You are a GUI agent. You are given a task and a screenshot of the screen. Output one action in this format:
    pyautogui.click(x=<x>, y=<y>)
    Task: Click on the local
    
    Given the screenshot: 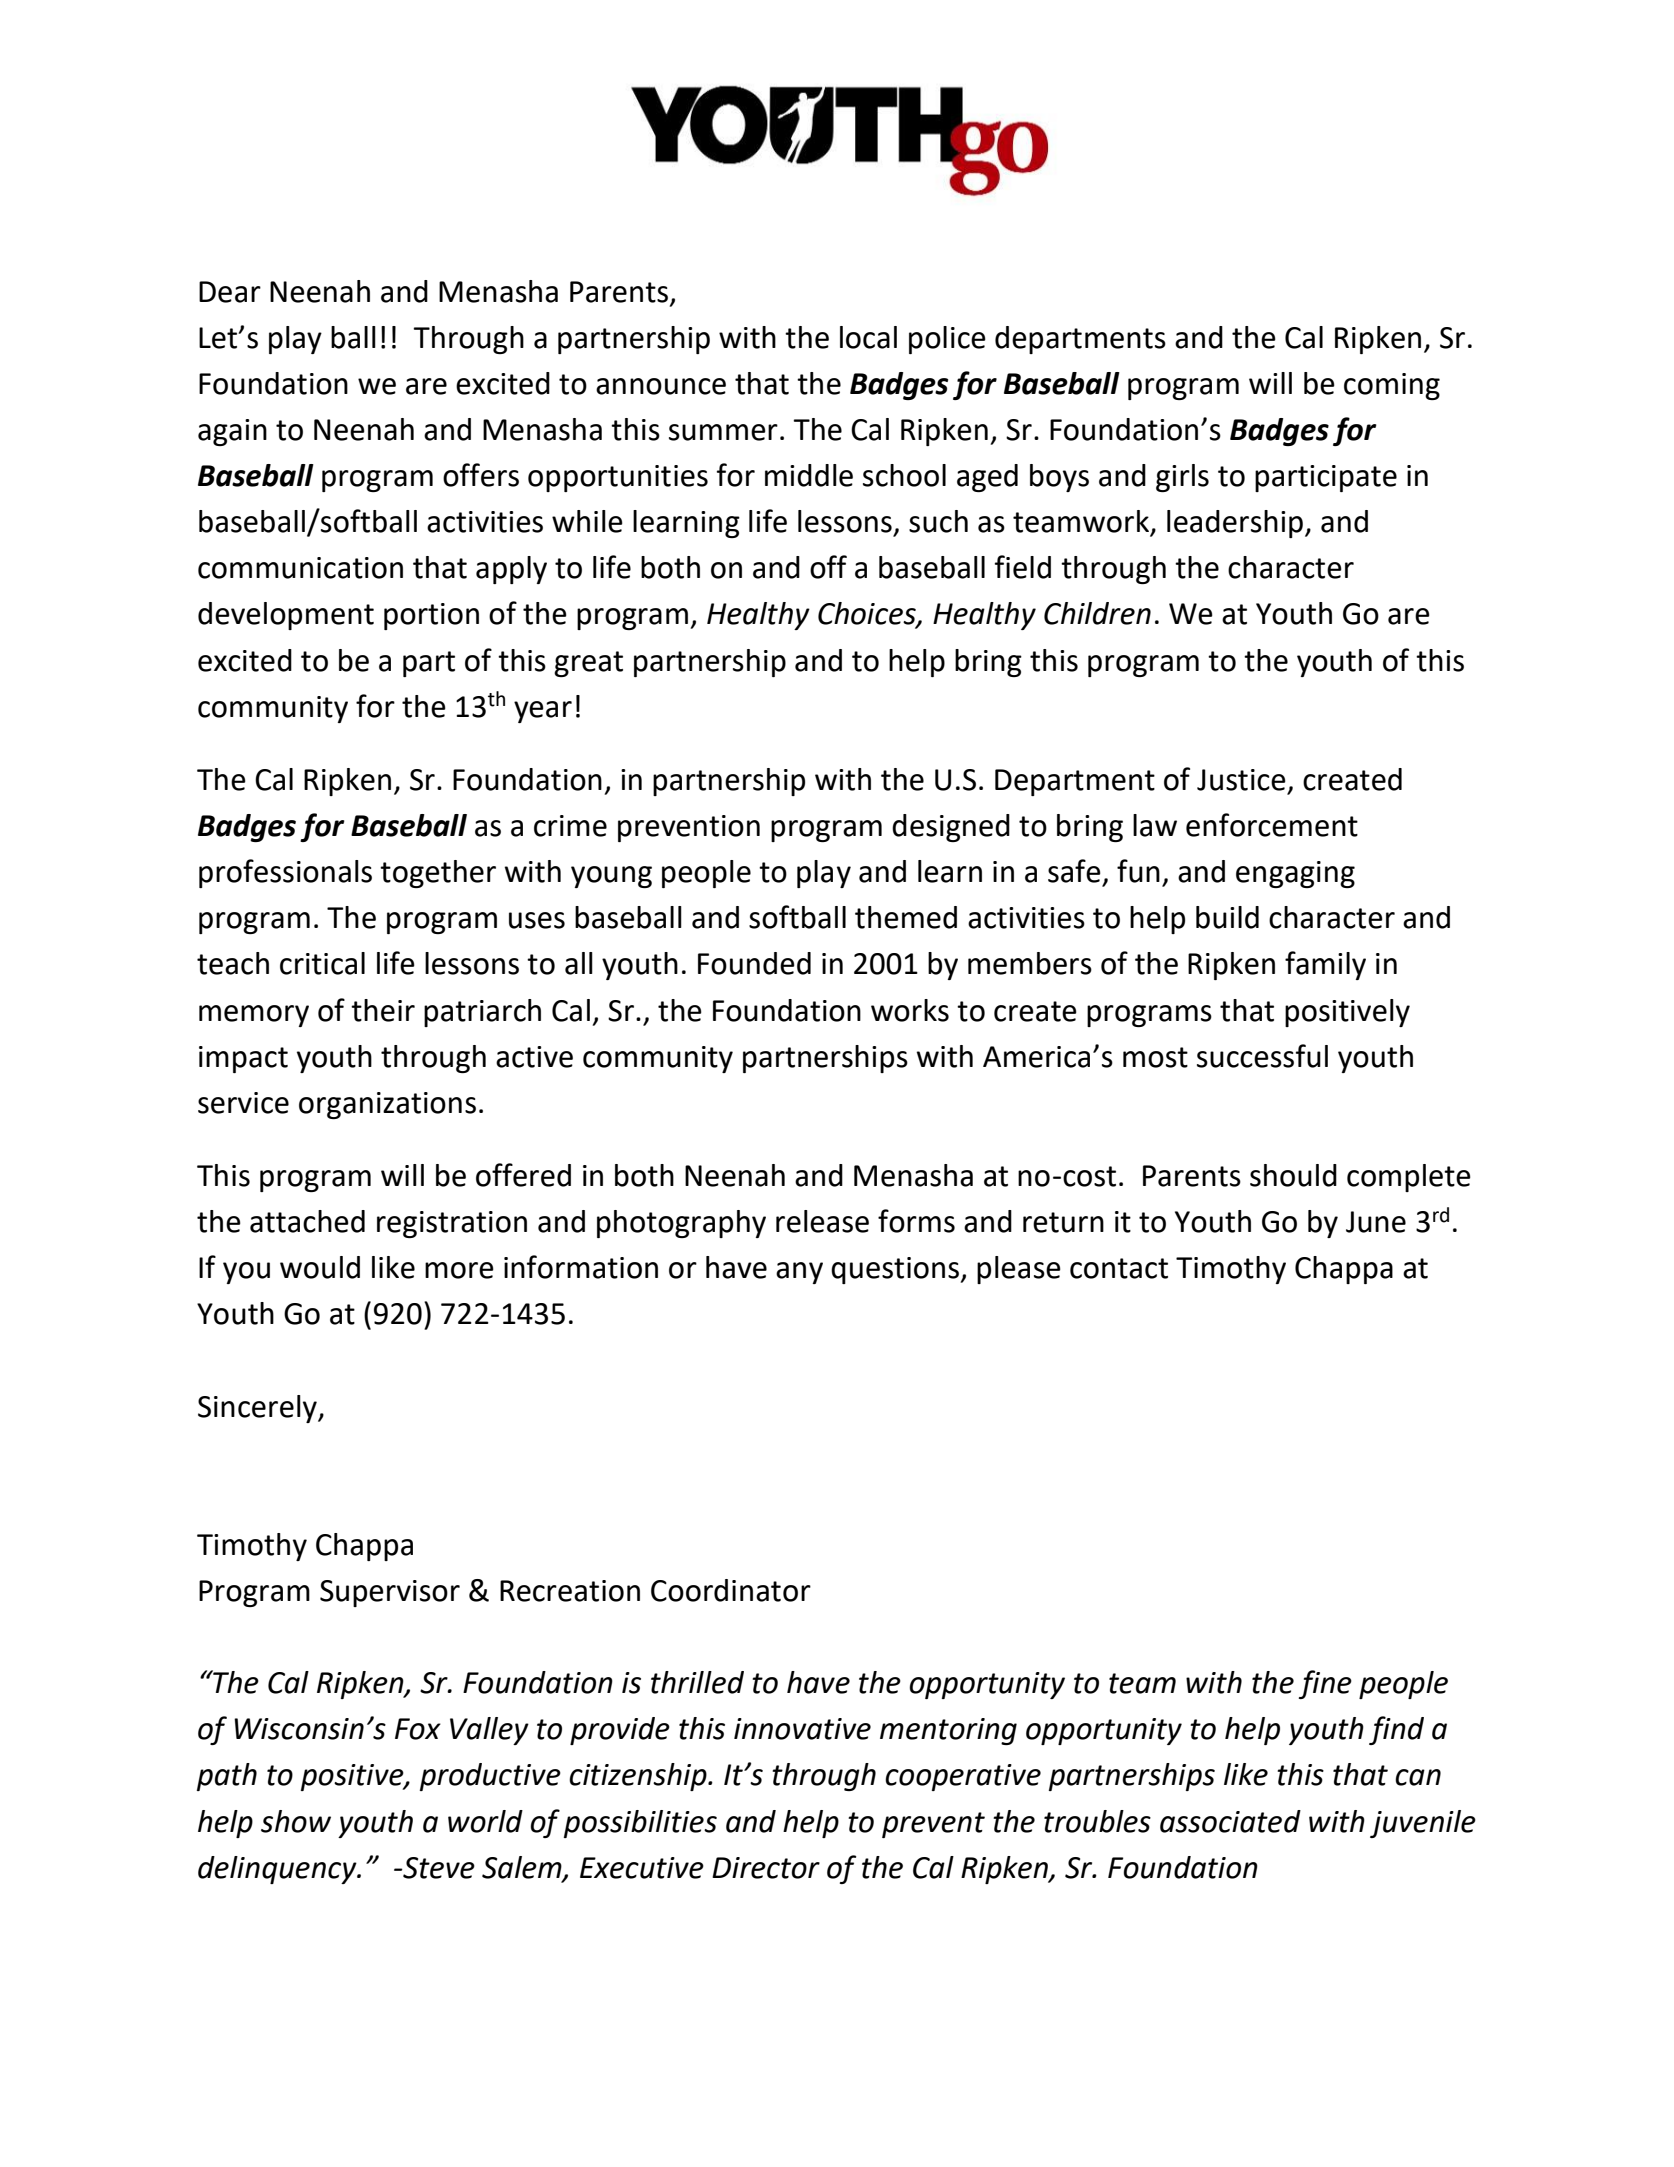 What is the action you would take?
    pyautogui.click(x=868, y=337)
